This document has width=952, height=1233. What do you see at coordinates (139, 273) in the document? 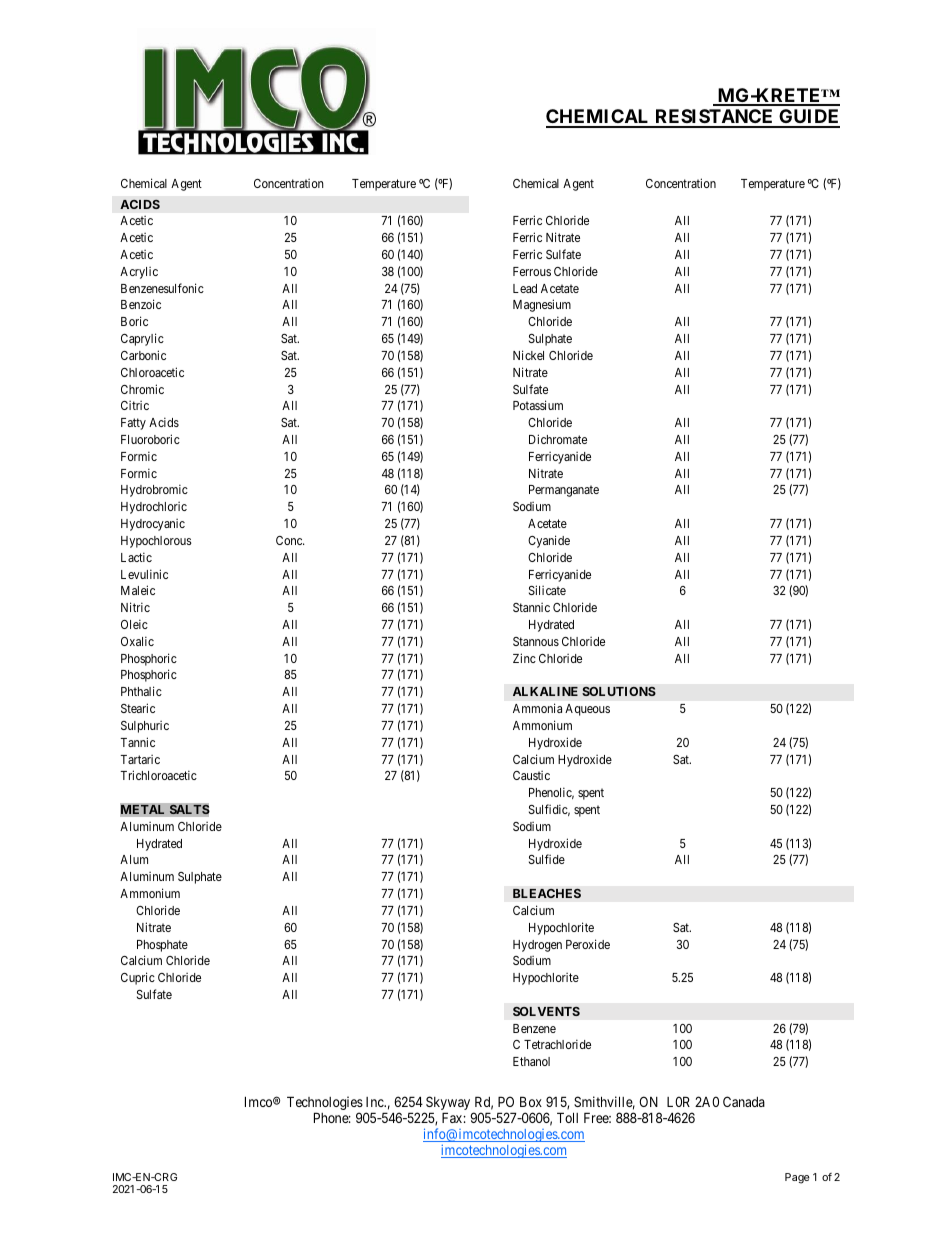
I see `Acrylic` at bounding box center [139, 273].
